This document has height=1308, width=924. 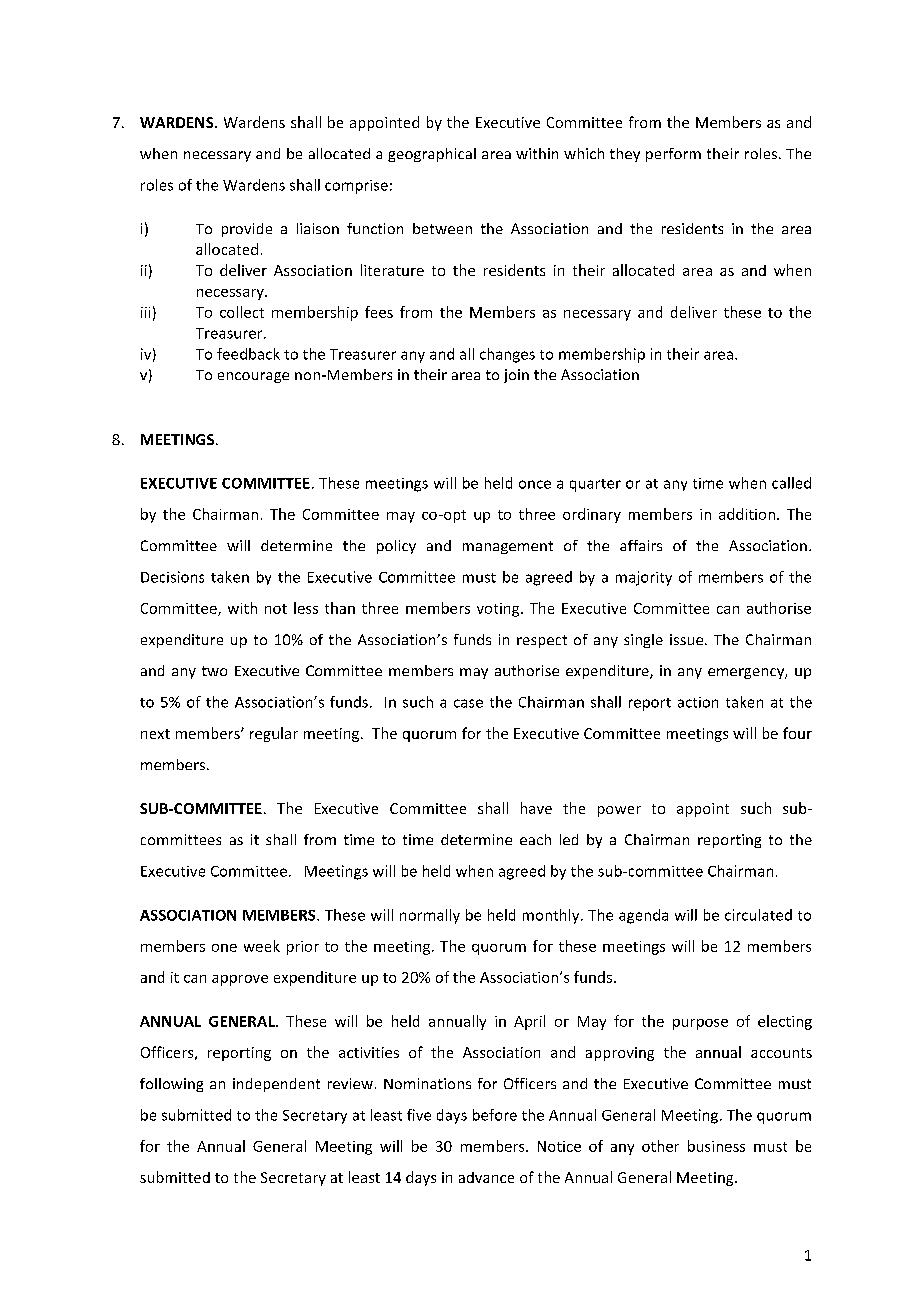 What do you see at coordinates (688, 639) in the document?
I see `issue` at bounding box center [688, 639].
